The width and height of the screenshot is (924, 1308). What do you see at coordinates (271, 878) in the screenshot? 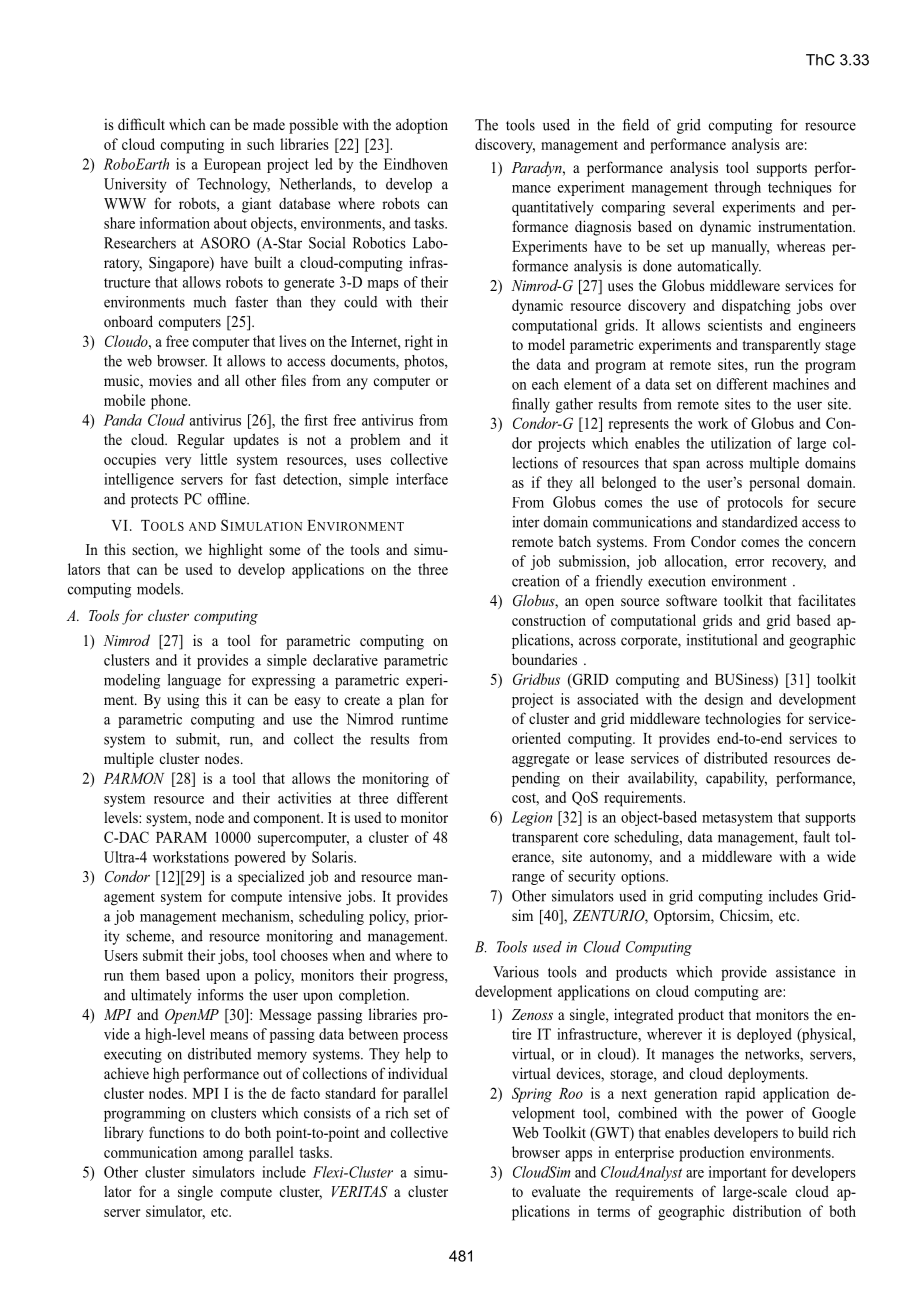
I see `specialized` at bounding box center [271, 878].
